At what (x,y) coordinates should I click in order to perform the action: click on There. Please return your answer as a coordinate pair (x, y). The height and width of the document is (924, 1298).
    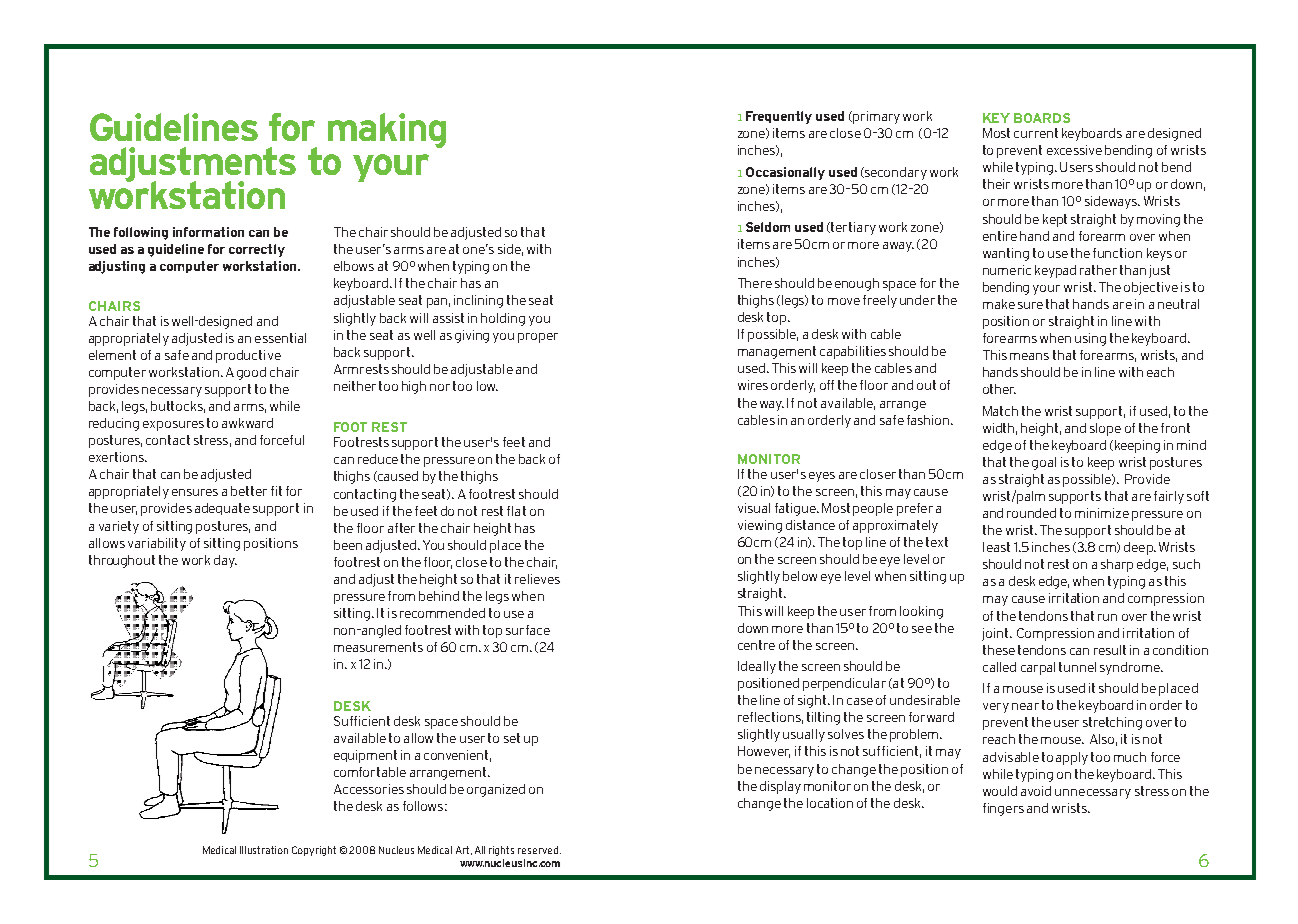
    Looking at the image, I should click on (755, 283).
